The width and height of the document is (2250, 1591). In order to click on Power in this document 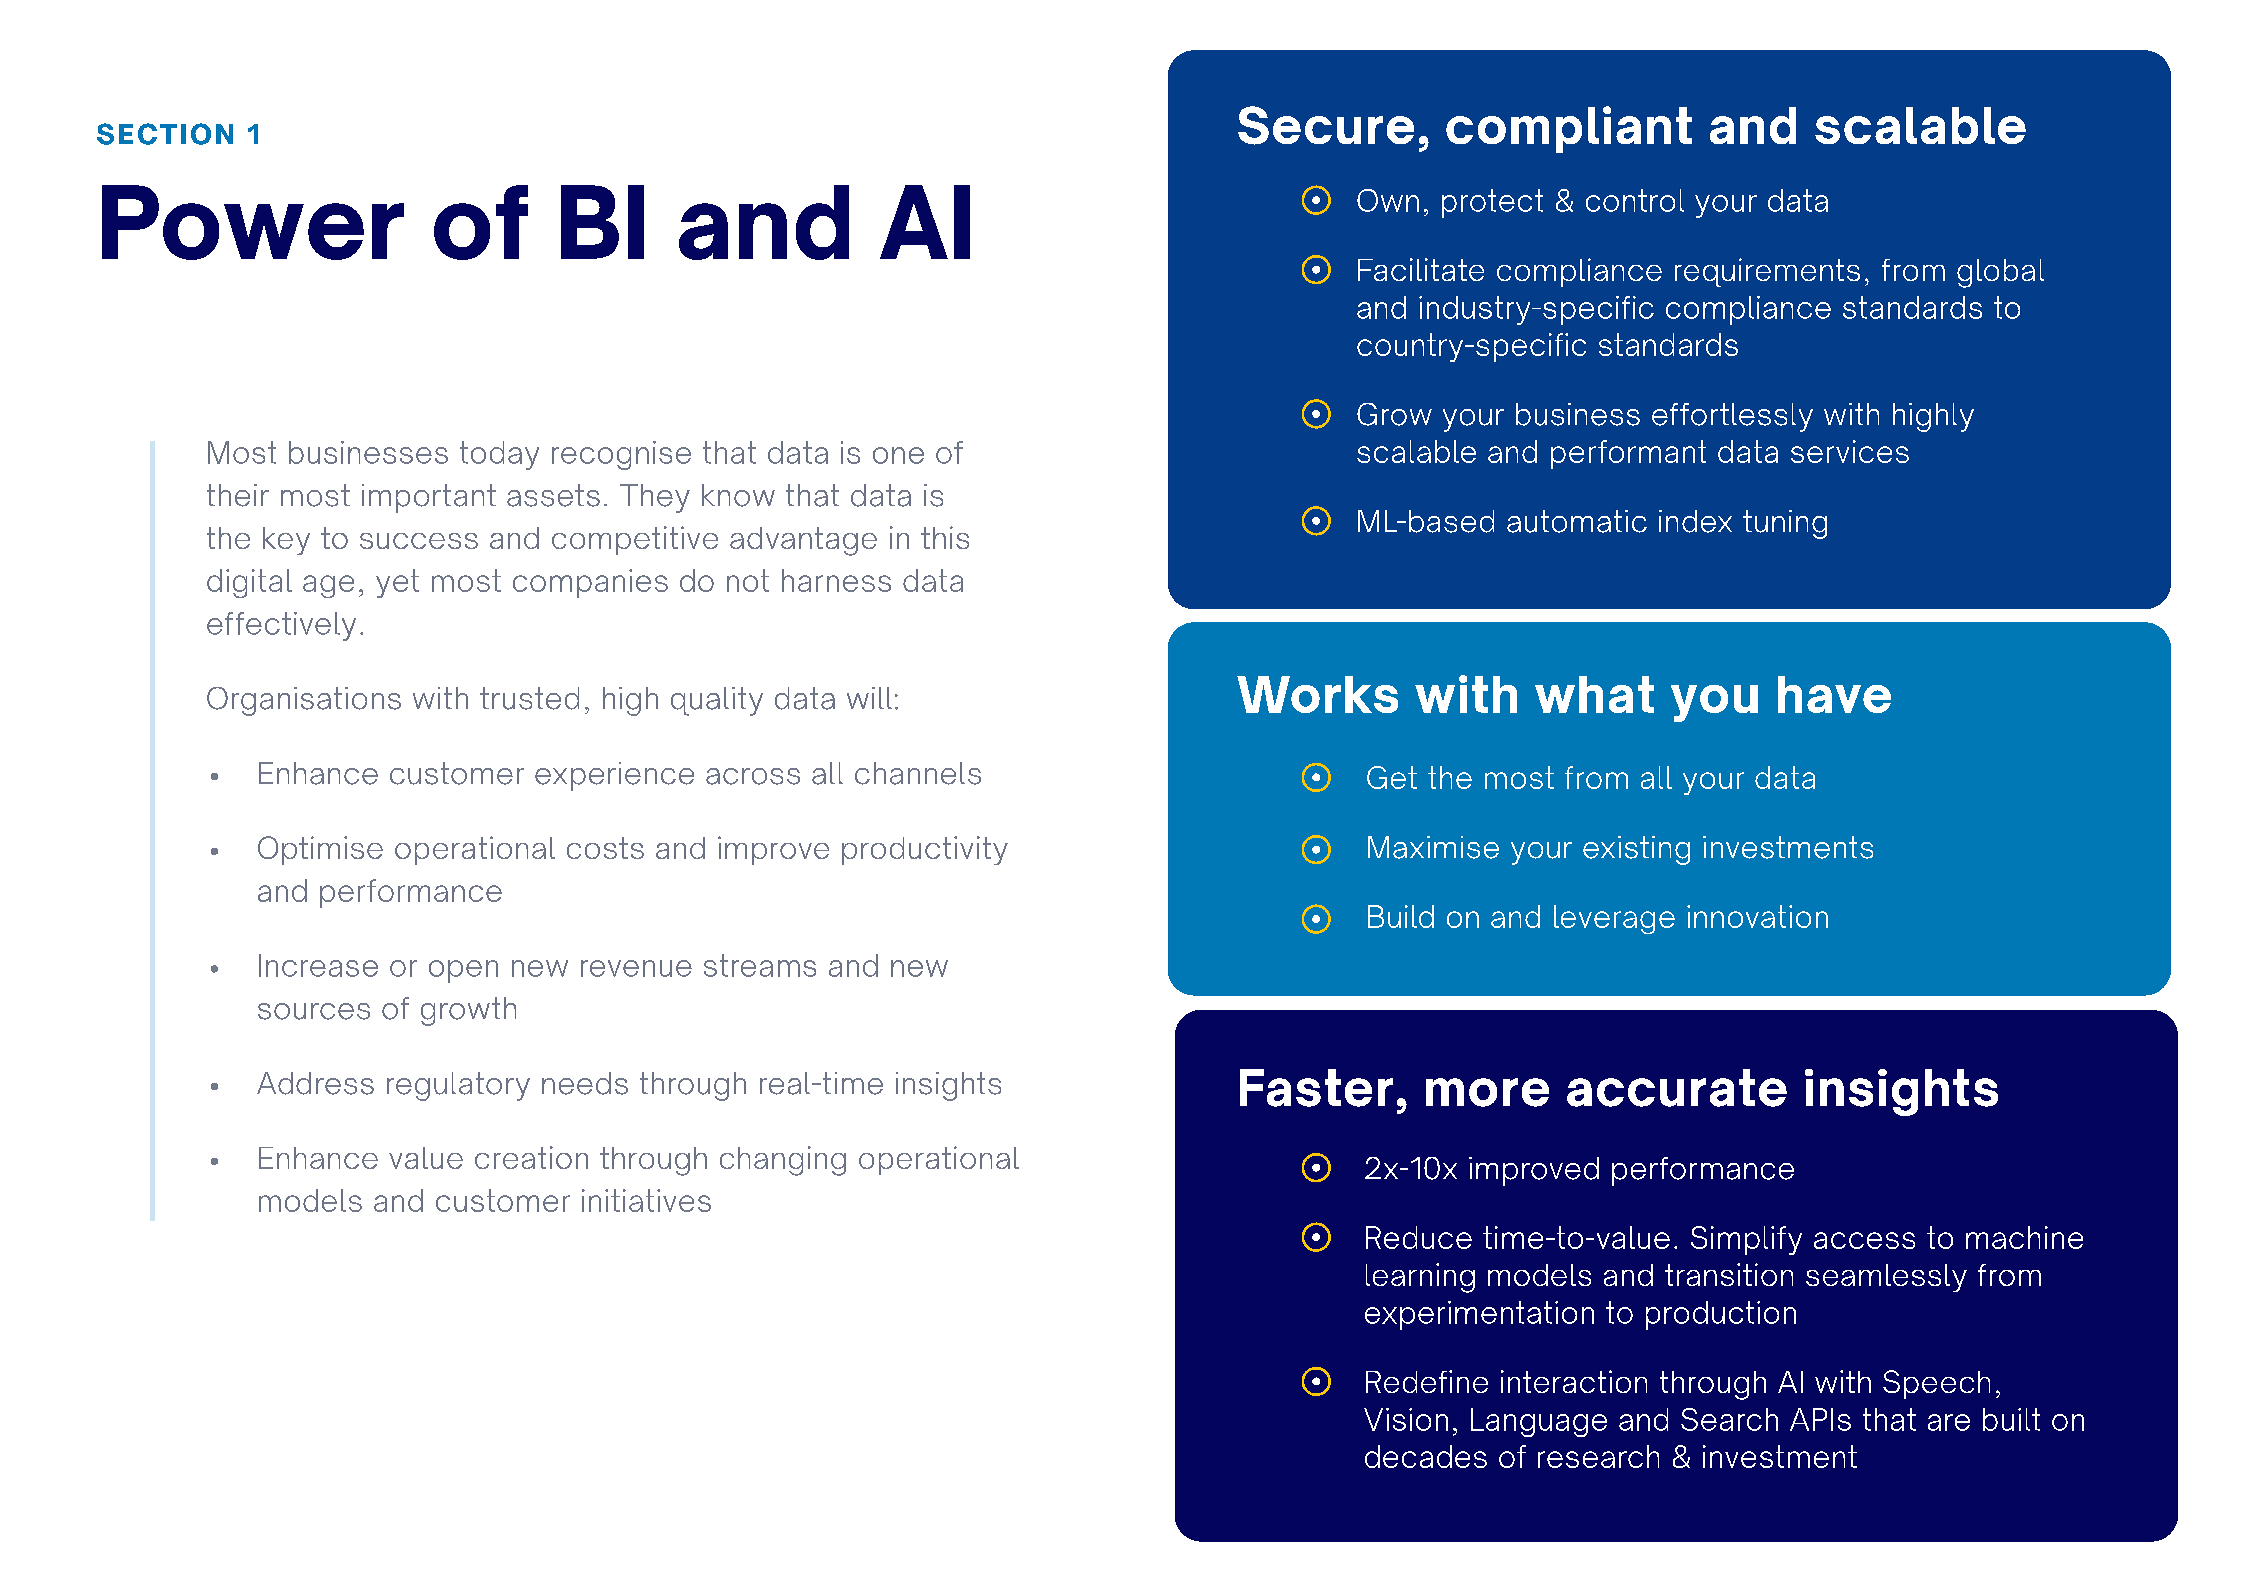, I will do `click(253, 222)`.
